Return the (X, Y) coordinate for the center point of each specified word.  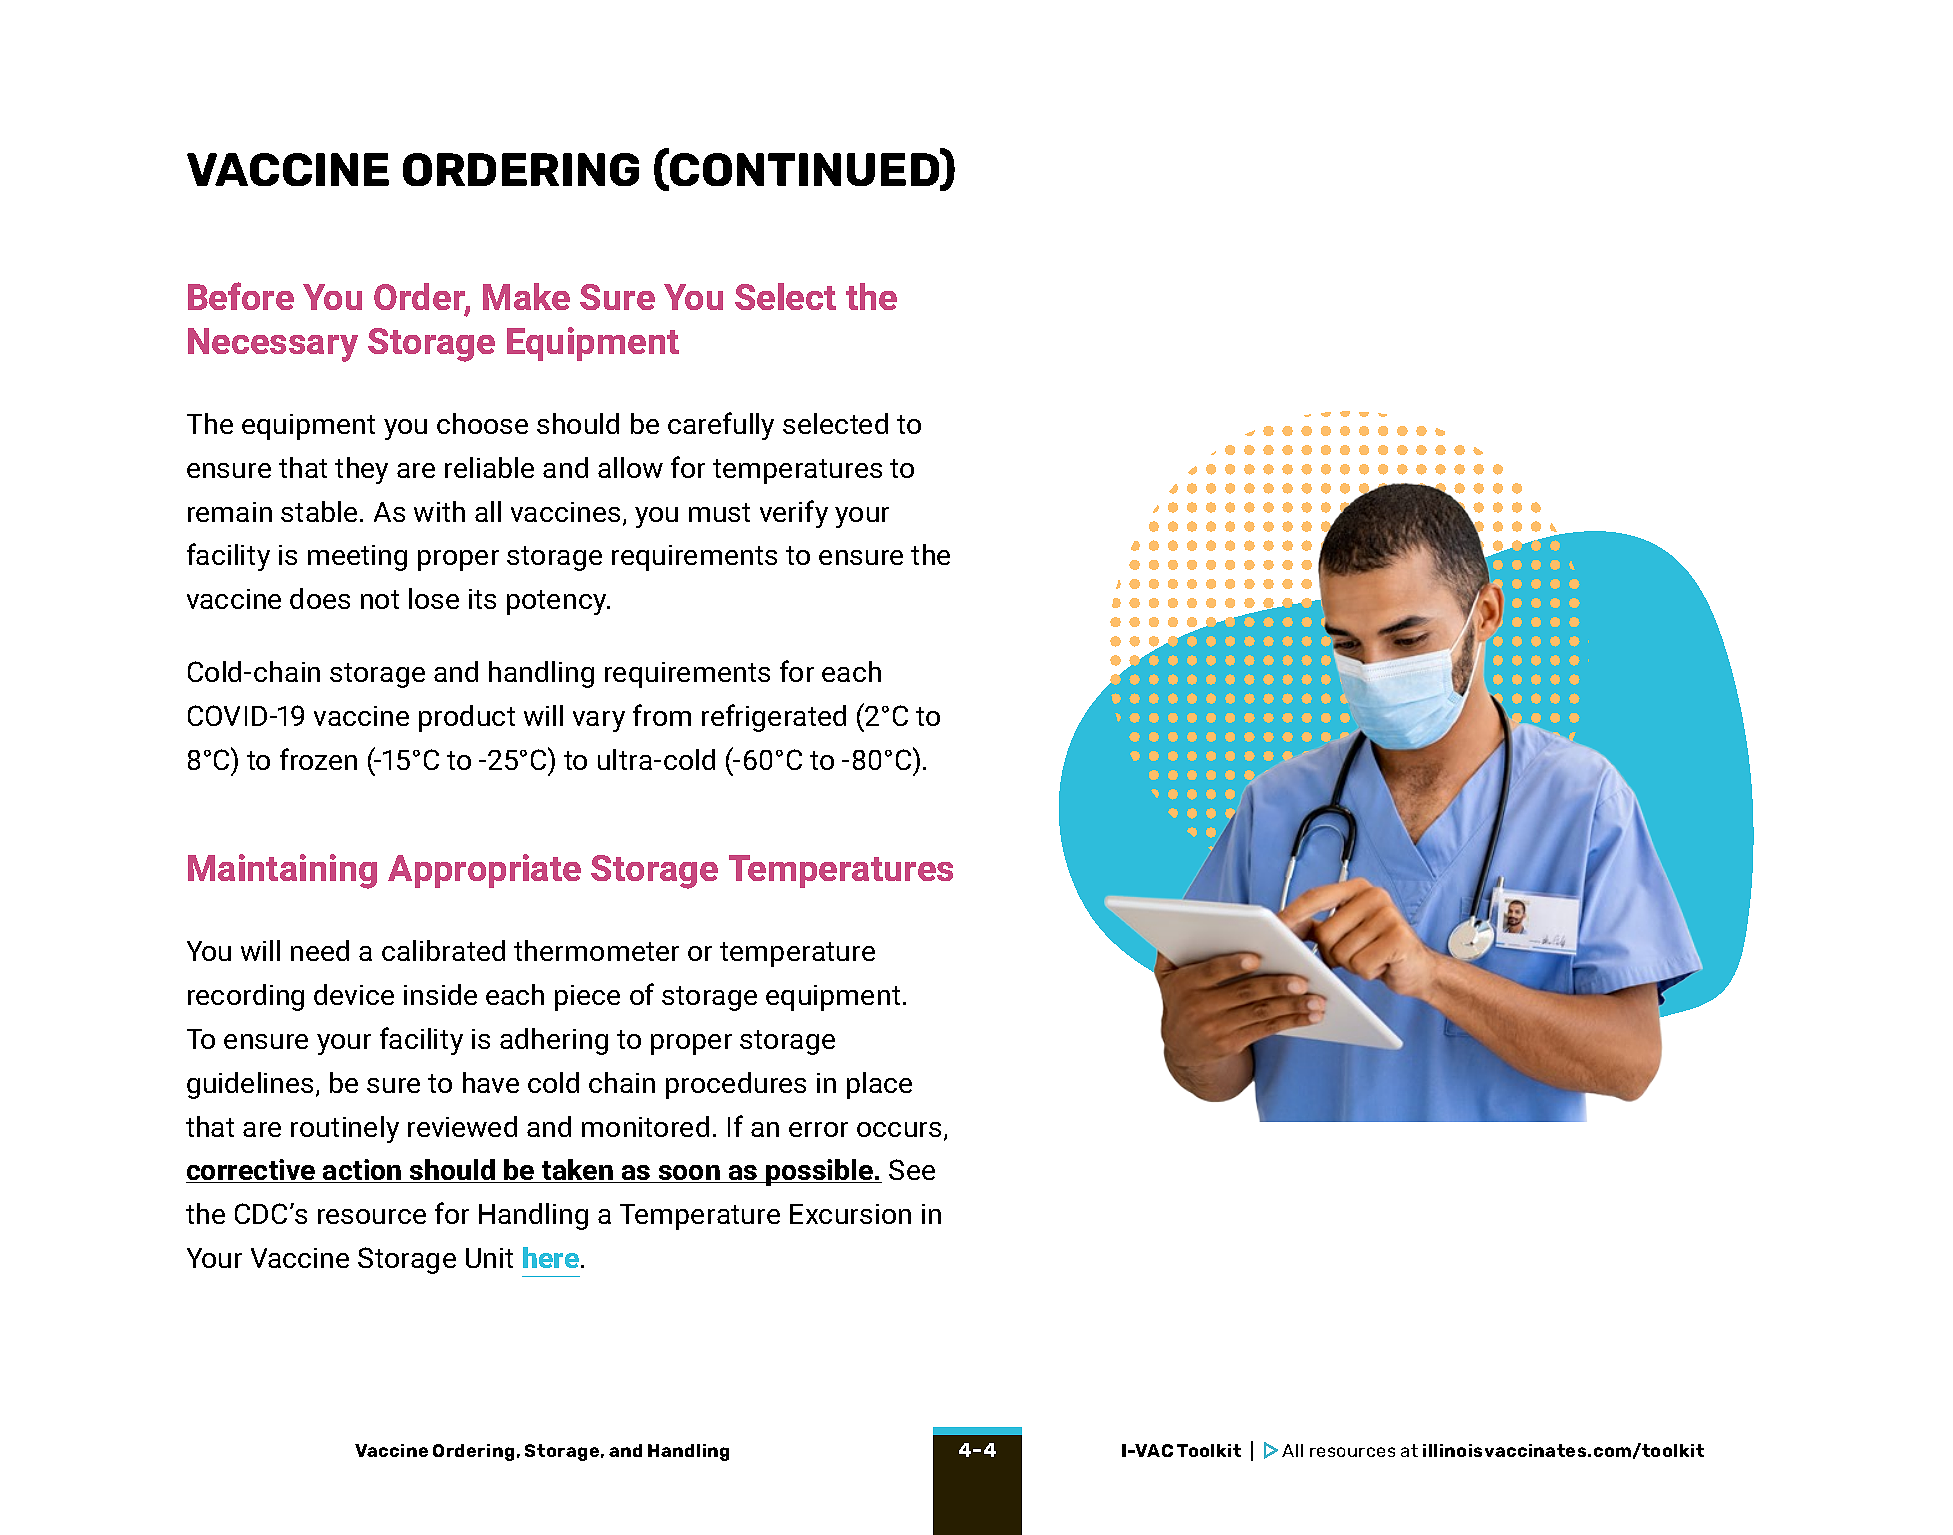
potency (558, 602)
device (354, 994)
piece (587, 998)
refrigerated (774, 718)
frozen (318, 759)
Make (526, 296)
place (879, 1085)
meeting (357, 558)
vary (599, 721)
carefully (721, 426)
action (362, 1171)
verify (794, 514)
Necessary (273, 345)
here (552, 1257)
